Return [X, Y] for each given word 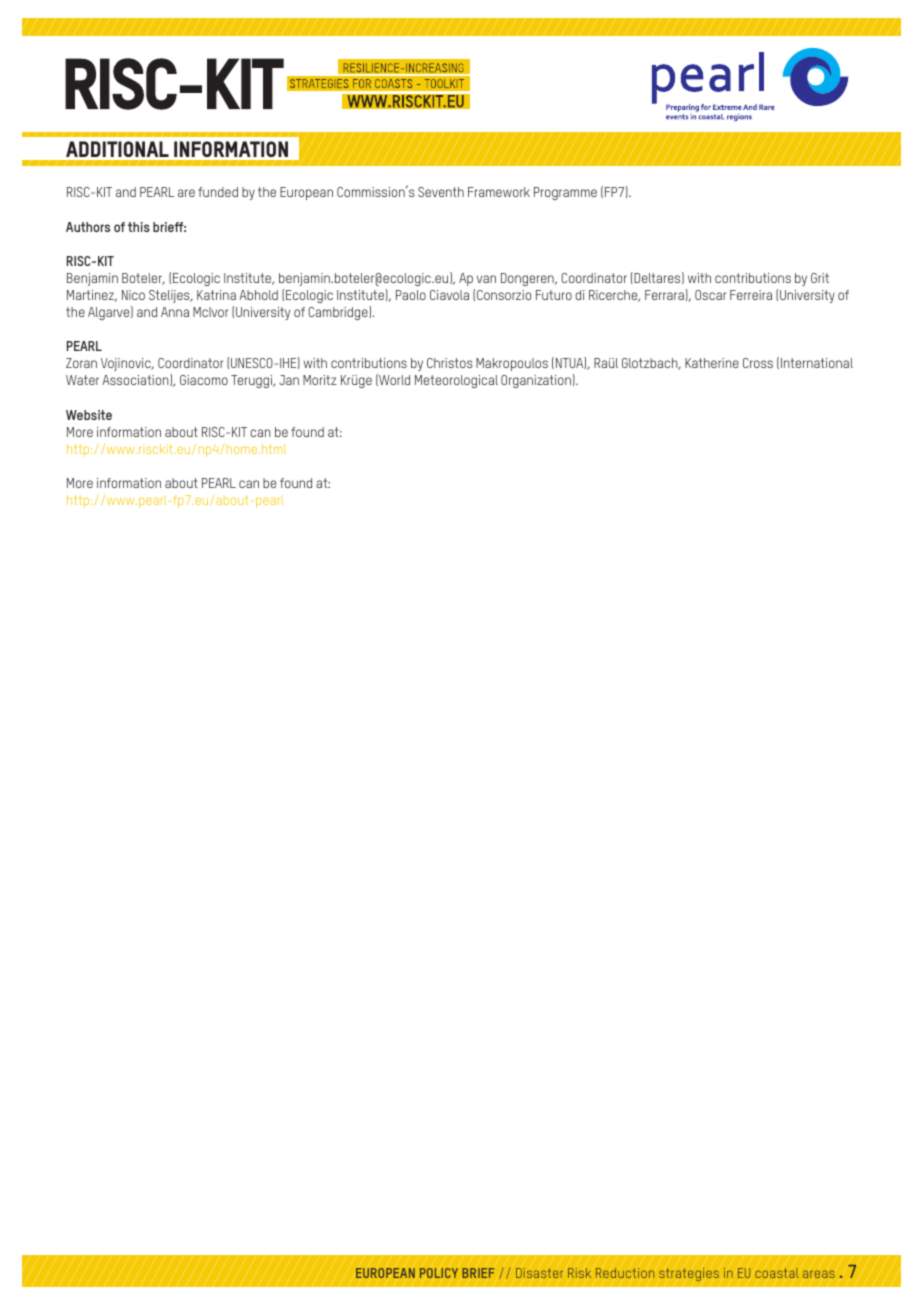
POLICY [439, 1273]
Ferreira [751, 295]
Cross [758, 363]
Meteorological [456, 381]
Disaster [539, 1273]
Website [89, 415]
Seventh [441, 192]
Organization [536, 381]
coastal [776, 1273]
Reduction [625, 1273]
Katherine [712, 363]
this [139, 227]
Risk [579, 1273]
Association [136, 380]
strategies [689, 1274]
